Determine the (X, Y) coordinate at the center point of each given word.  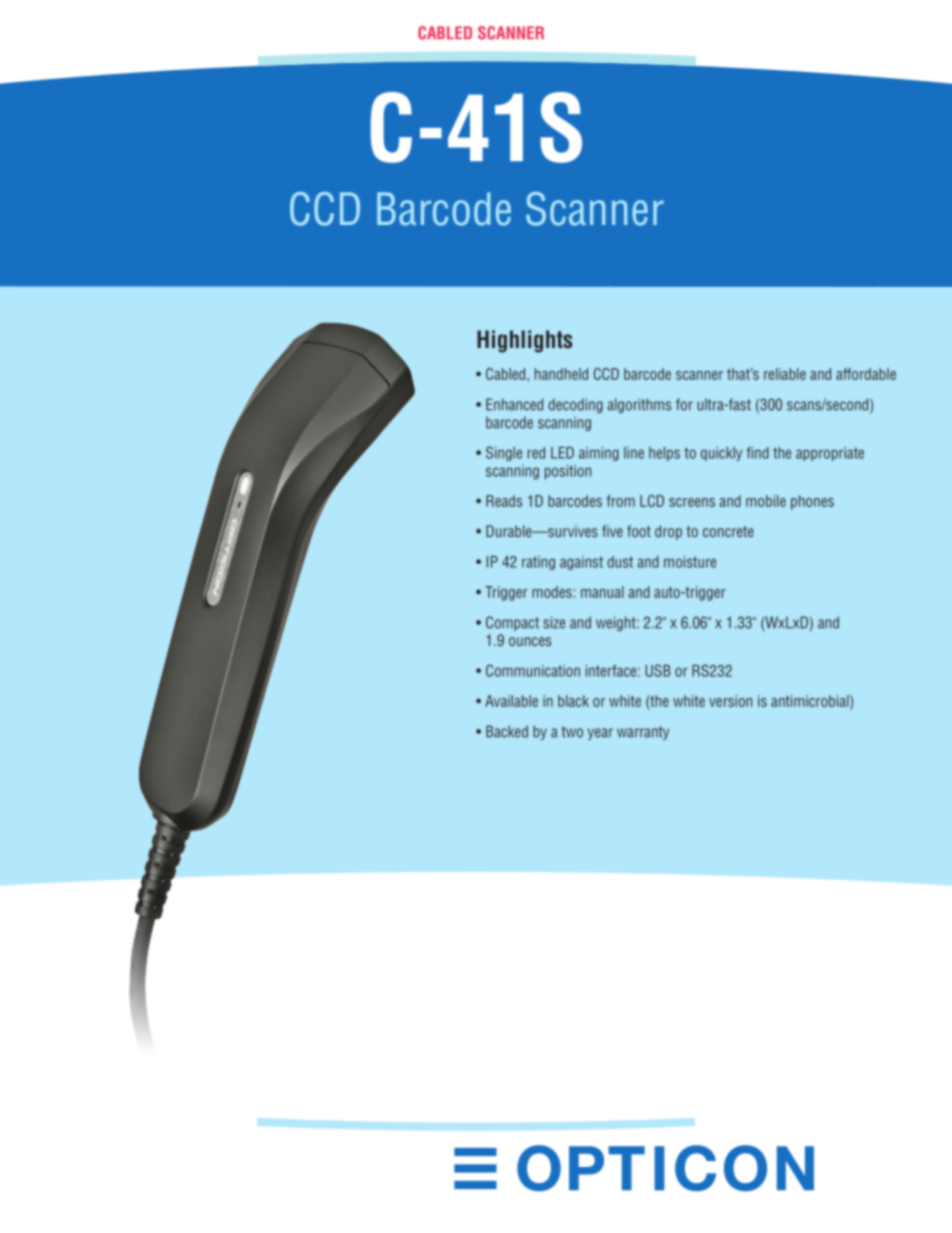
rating (538, 563)
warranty (643, 733)
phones (812, 502)
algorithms (639, 405)
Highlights (524, 341)
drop (668, 532)
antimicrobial (811, 701)
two (572, 732)
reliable (785, 374)
